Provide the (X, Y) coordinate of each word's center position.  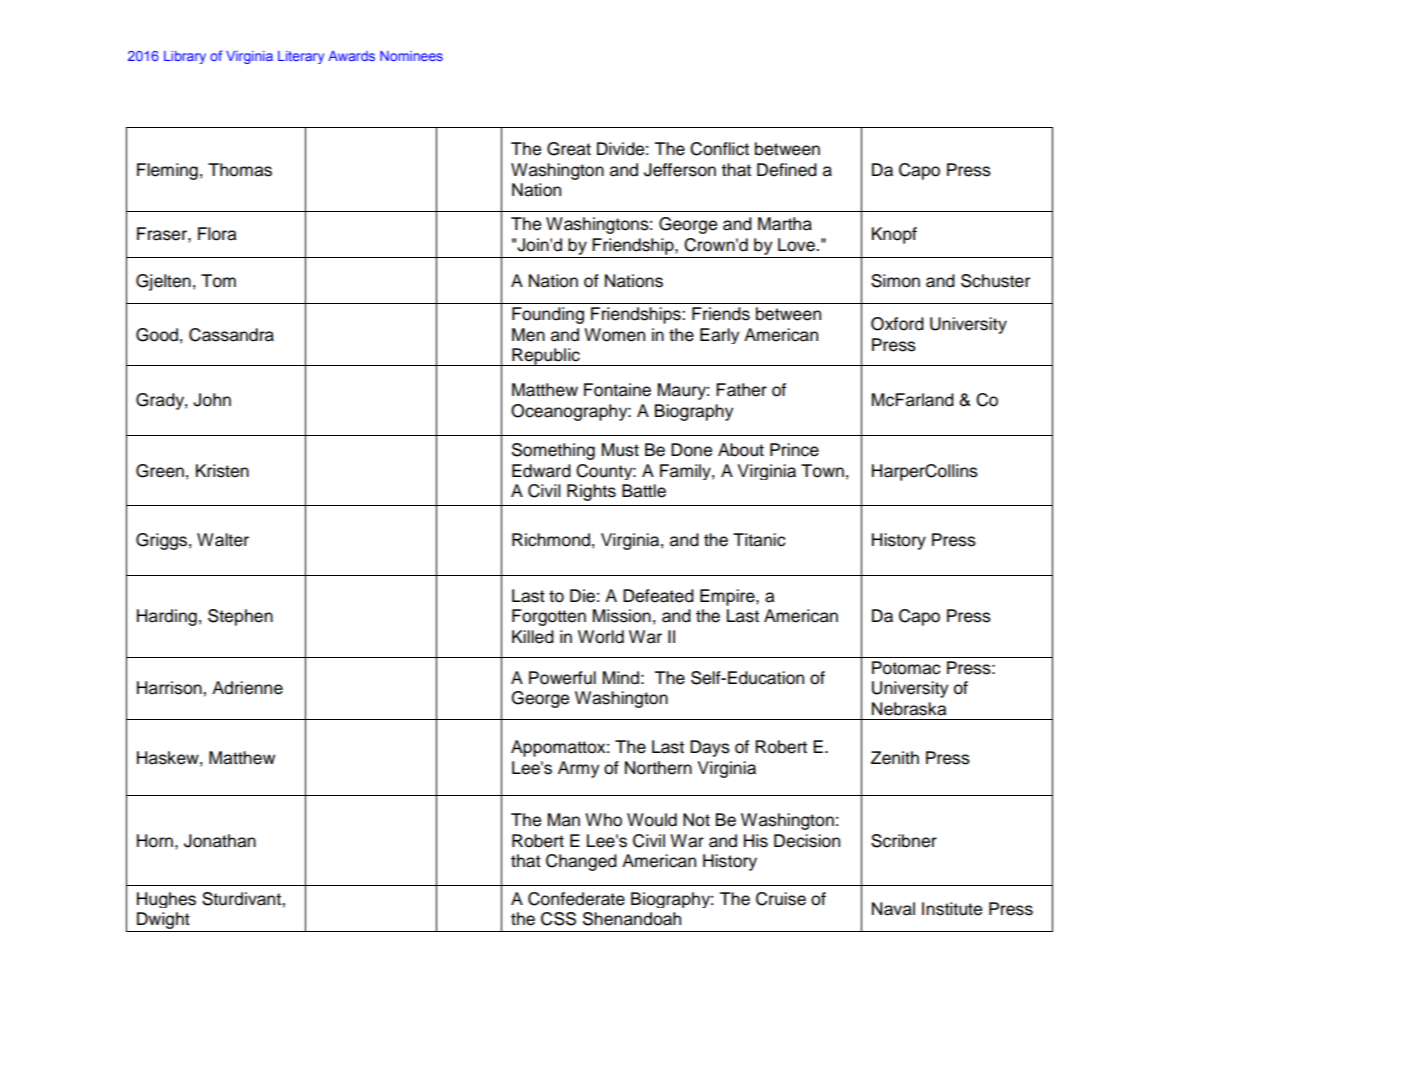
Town (822, 471)
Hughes (166, 900)
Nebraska (909, 709)
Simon (895, 281)
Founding (548, 315)
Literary (301, 57)
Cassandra (231, 335)
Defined (787, 170)
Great (569, 149)
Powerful (562, 678)
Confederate (576, 899)
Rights (591, 492)
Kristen (222, 471)
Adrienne (247, 688)
